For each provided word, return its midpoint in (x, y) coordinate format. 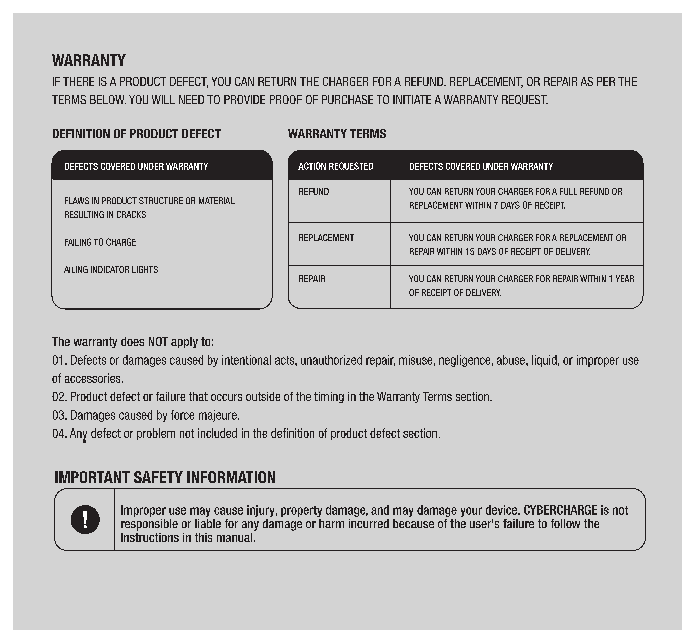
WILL (163, 99)
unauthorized (331, 360)
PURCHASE (347, 99)
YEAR (625, 278)
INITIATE (412, 99)
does (132, 341)
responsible (149, 523)
